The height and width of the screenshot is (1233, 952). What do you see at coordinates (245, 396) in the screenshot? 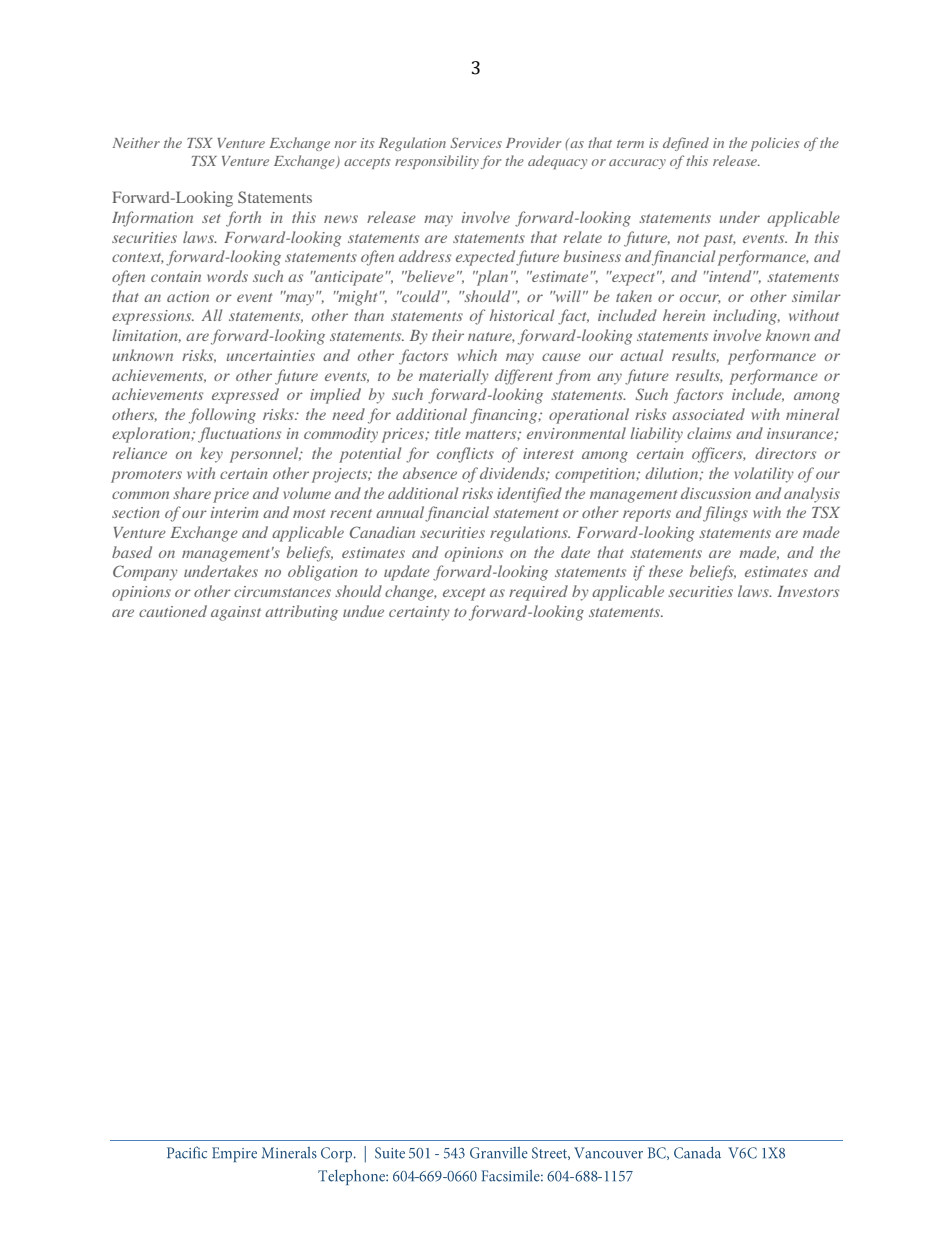
I see `expressed` at bounding box center [245, 396].
